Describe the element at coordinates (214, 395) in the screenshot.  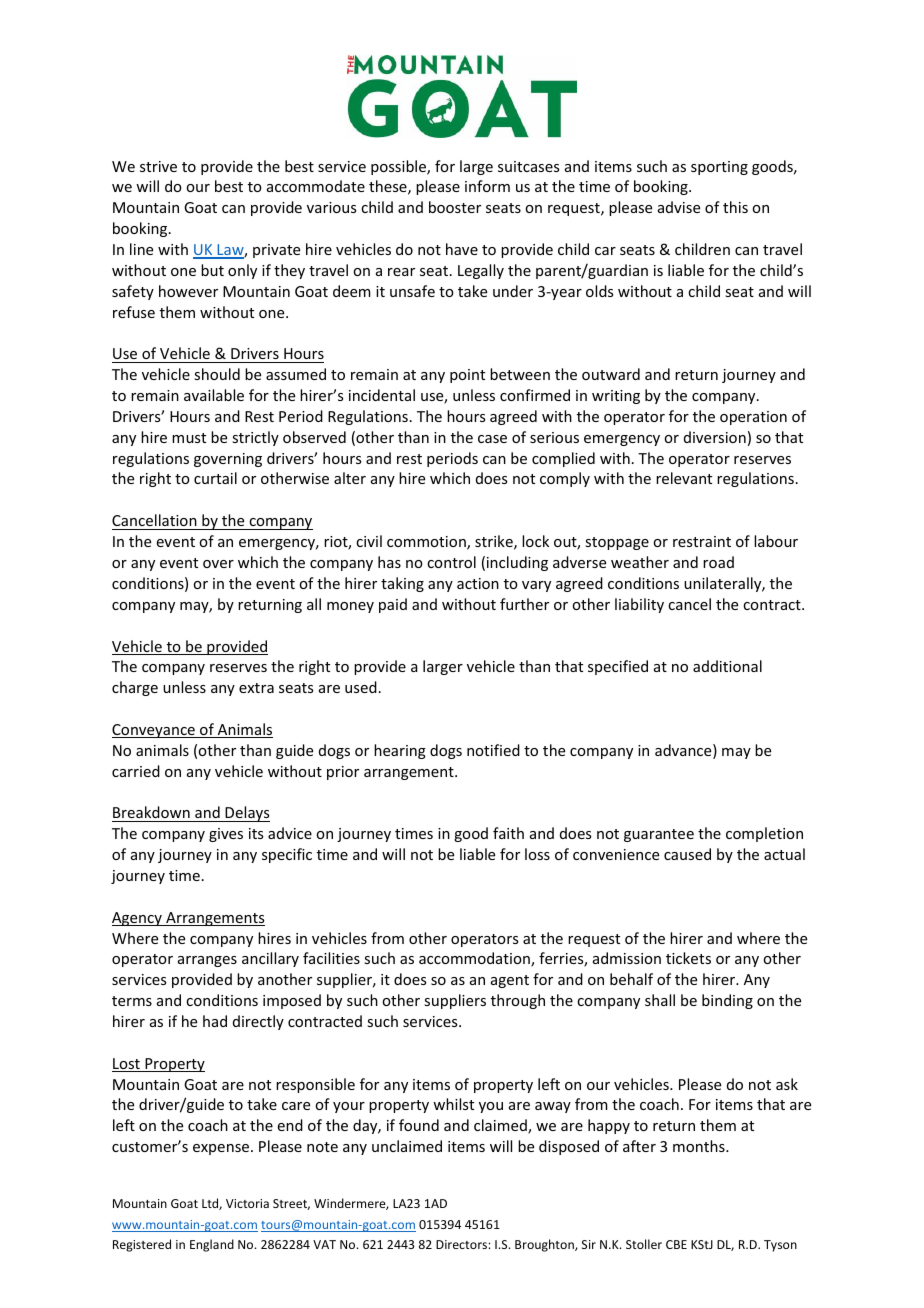
I see `available` at that location.
